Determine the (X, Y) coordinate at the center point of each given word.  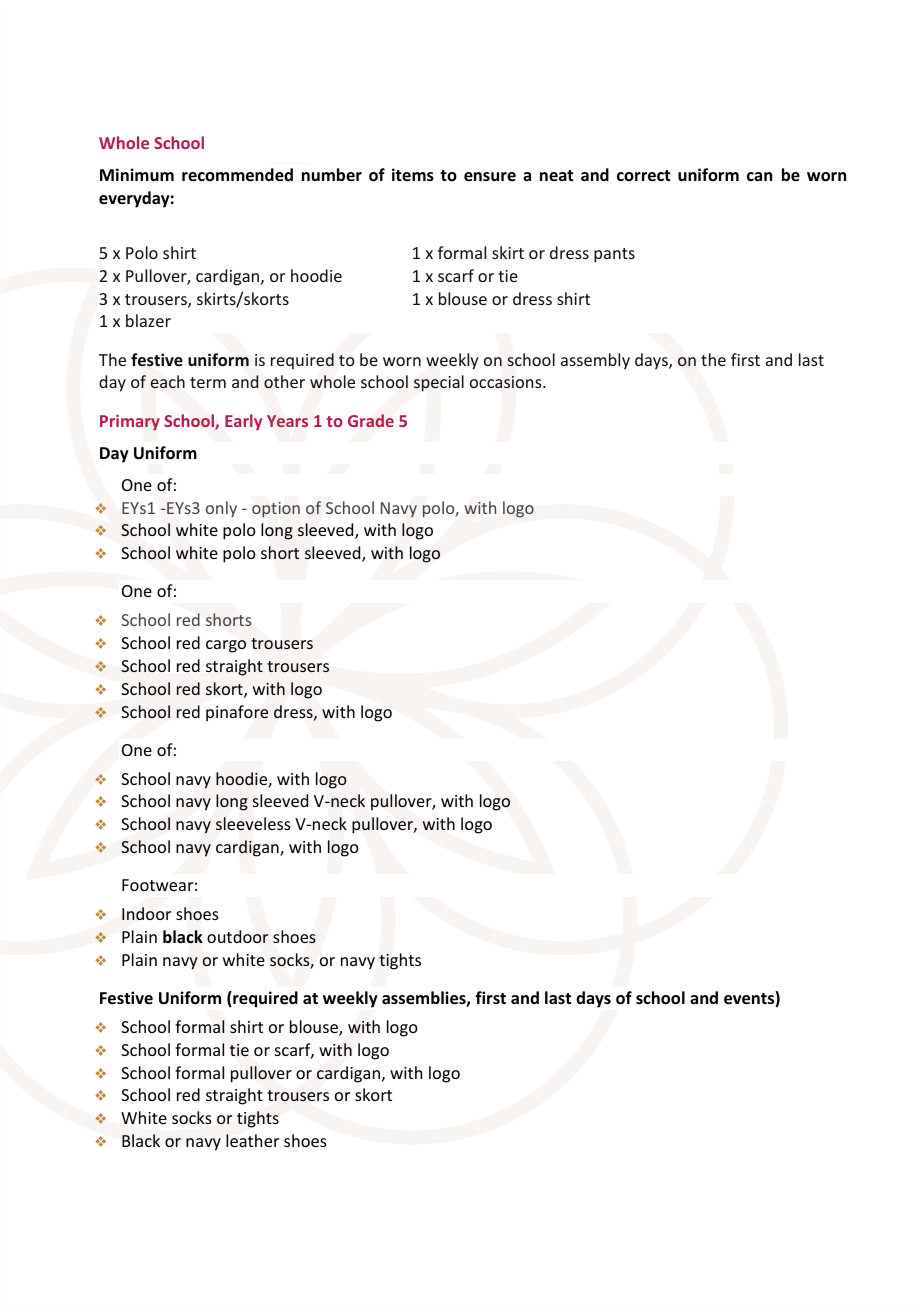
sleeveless (253, 823)
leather (252, 1140)
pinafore (237, 713)
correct (643, 176)
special (439, 383)
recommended (237, 175)
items (413, 175)
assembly (595, 361)
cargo (226, 646)
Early (243, 422)
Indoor (146, 913)
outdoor (237, 936)
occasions (507, 382)
